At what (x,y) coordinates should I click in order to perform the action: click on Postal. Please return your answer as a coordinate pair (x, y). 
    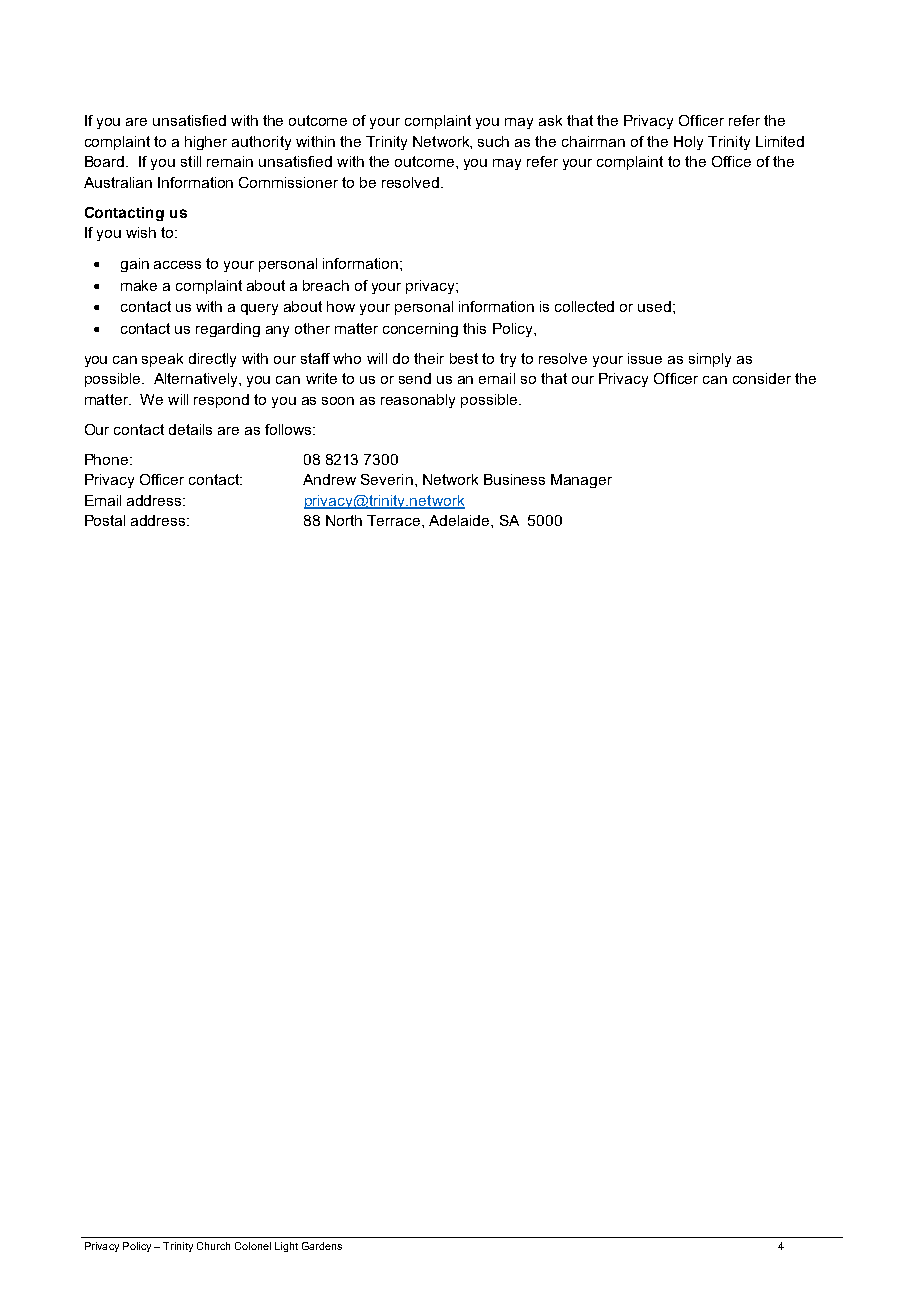
    Looking at the image, I should click on (105, 520).
